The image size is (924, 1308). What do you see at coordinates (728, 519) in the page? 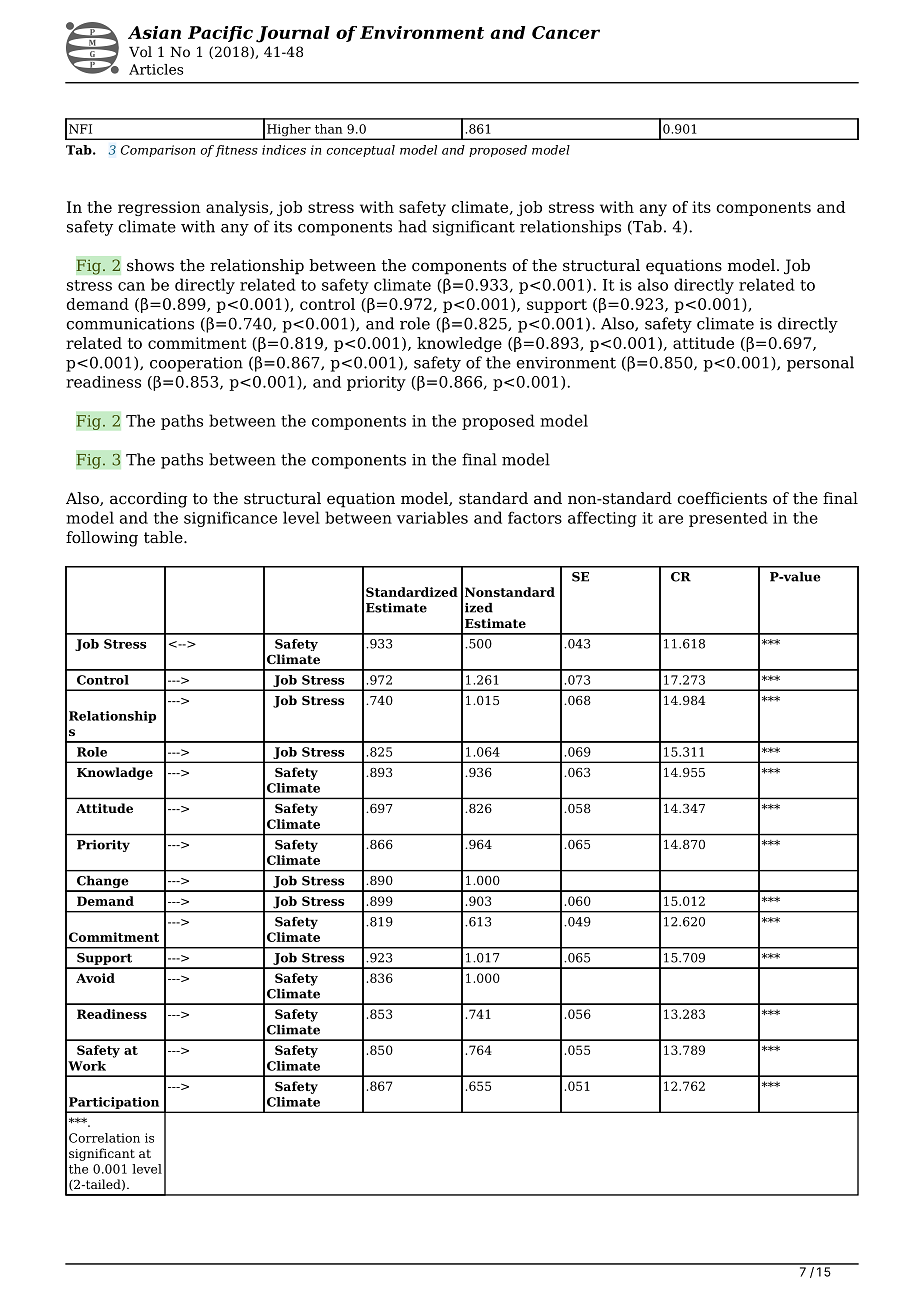
I see `presented` at bounding box center [728, 519].
